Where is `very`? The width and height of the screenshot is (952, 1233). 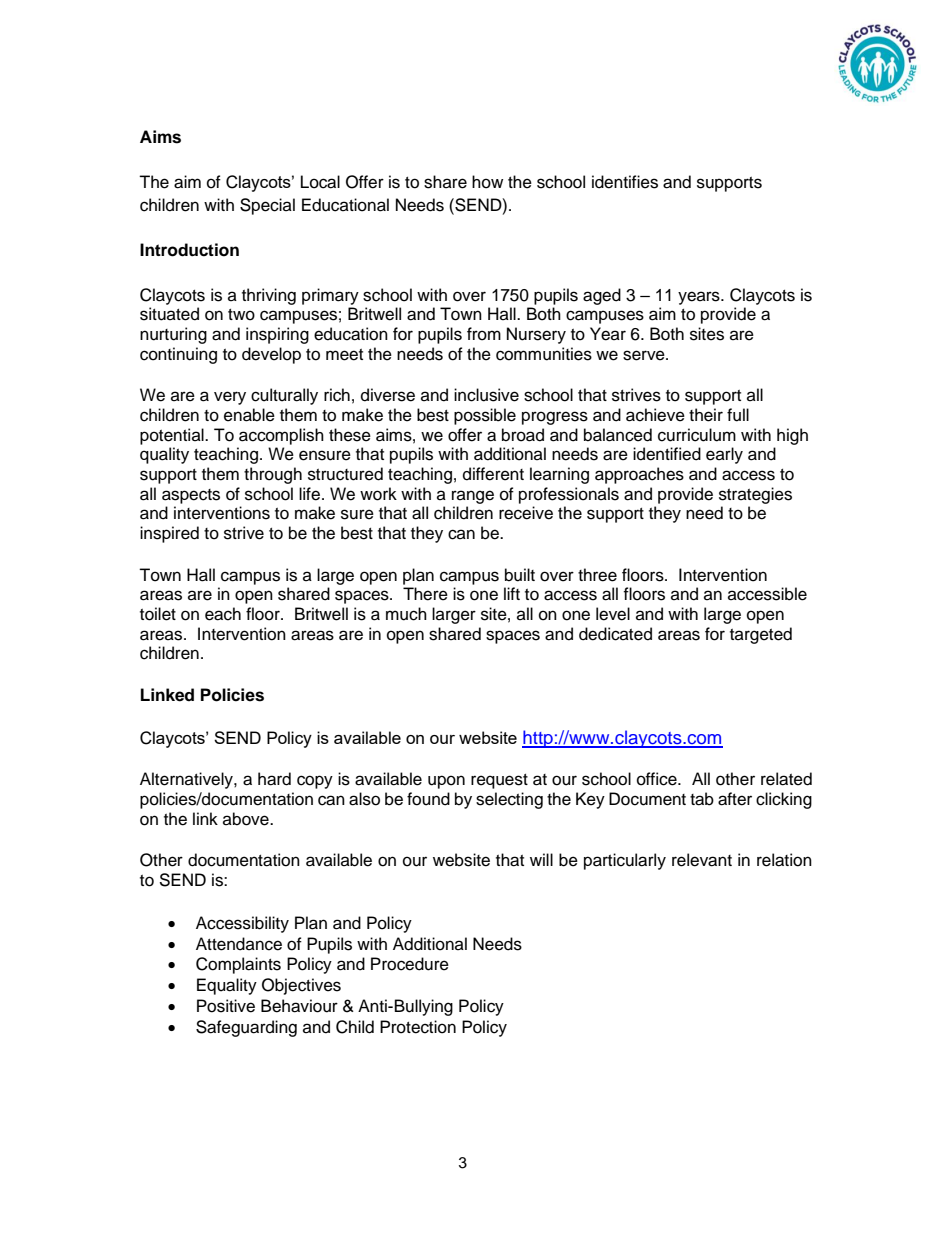 very is located at coordinates (230, 398).
